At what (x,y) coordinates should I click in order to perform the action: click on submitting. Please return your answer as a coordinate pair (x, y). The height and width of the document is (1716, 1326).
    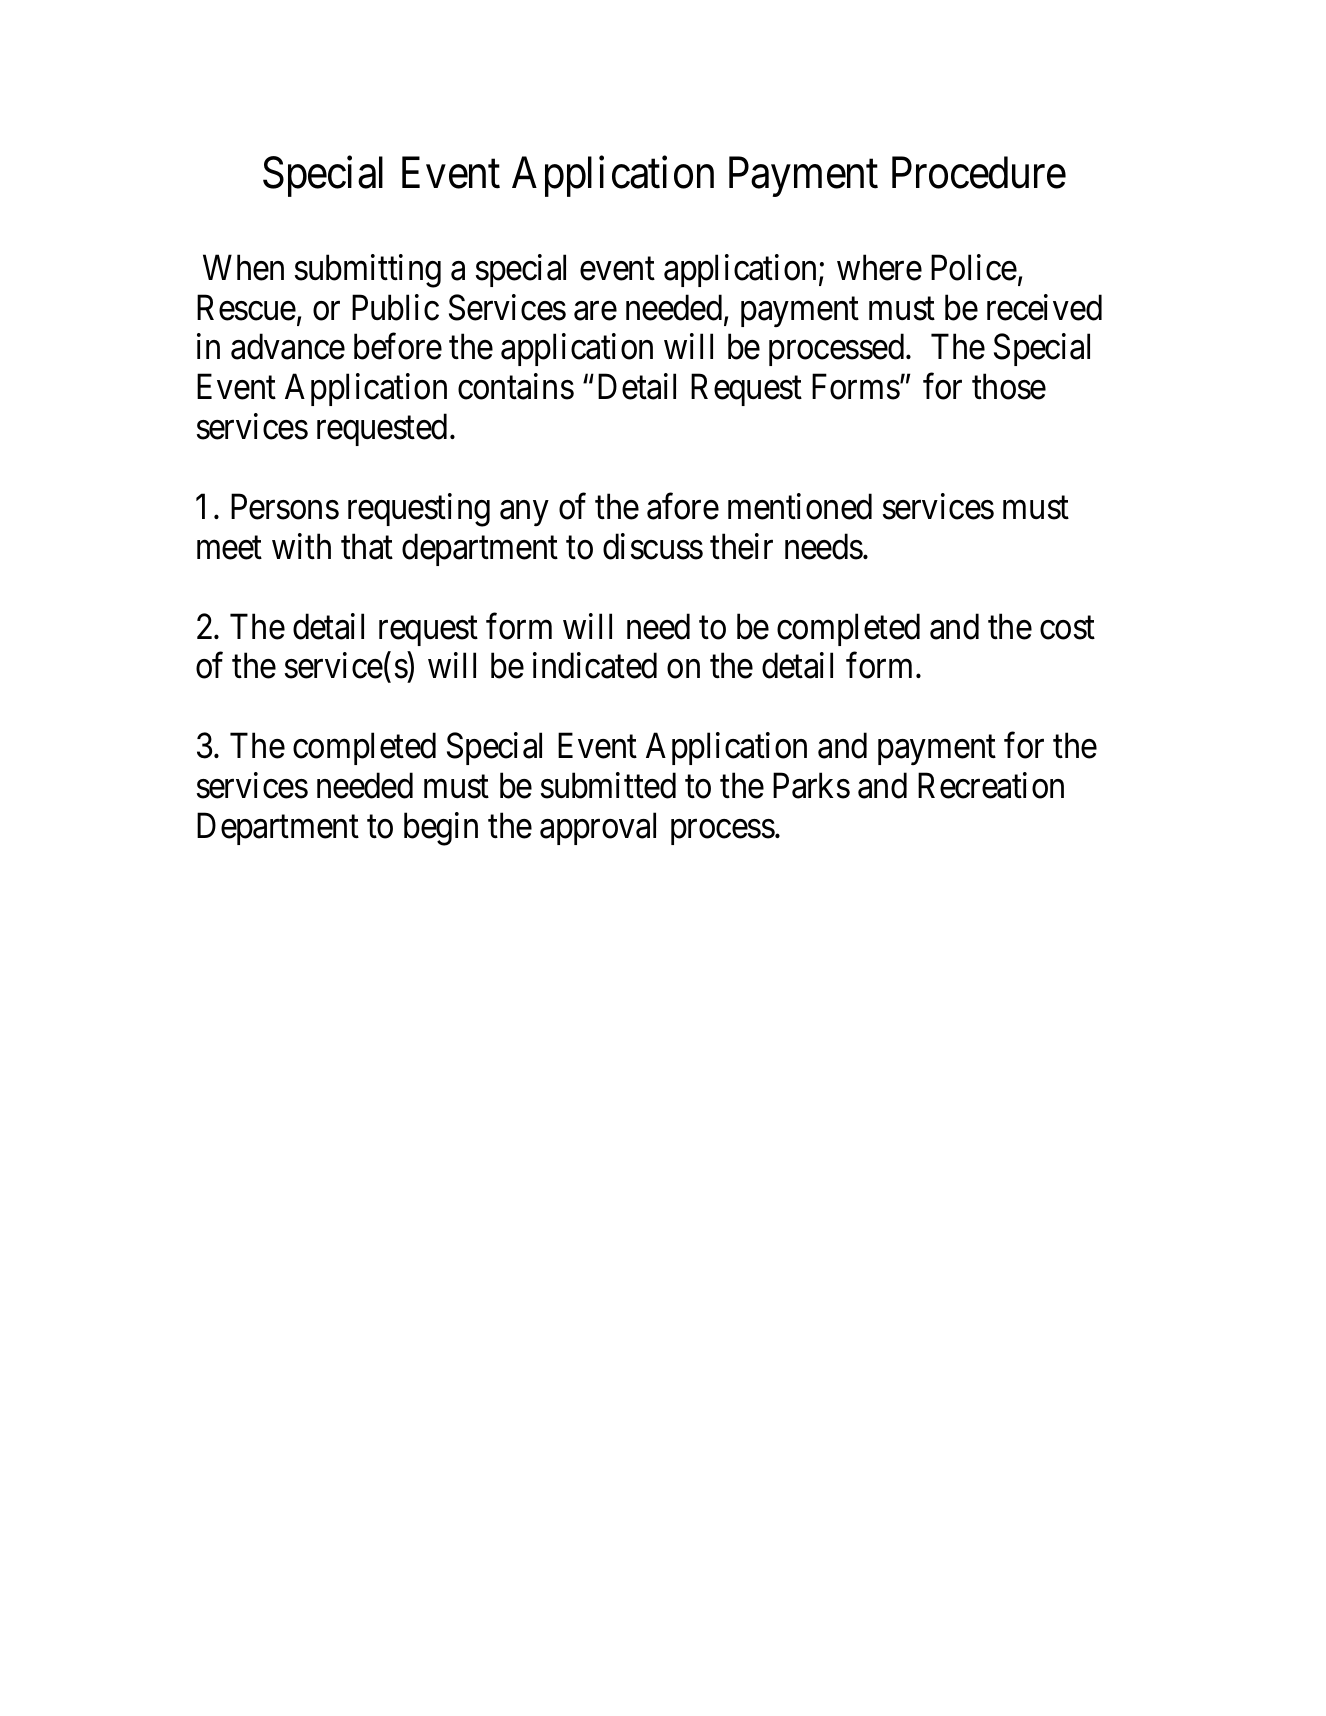
    Looking at the image, I should click on (368, 271).
